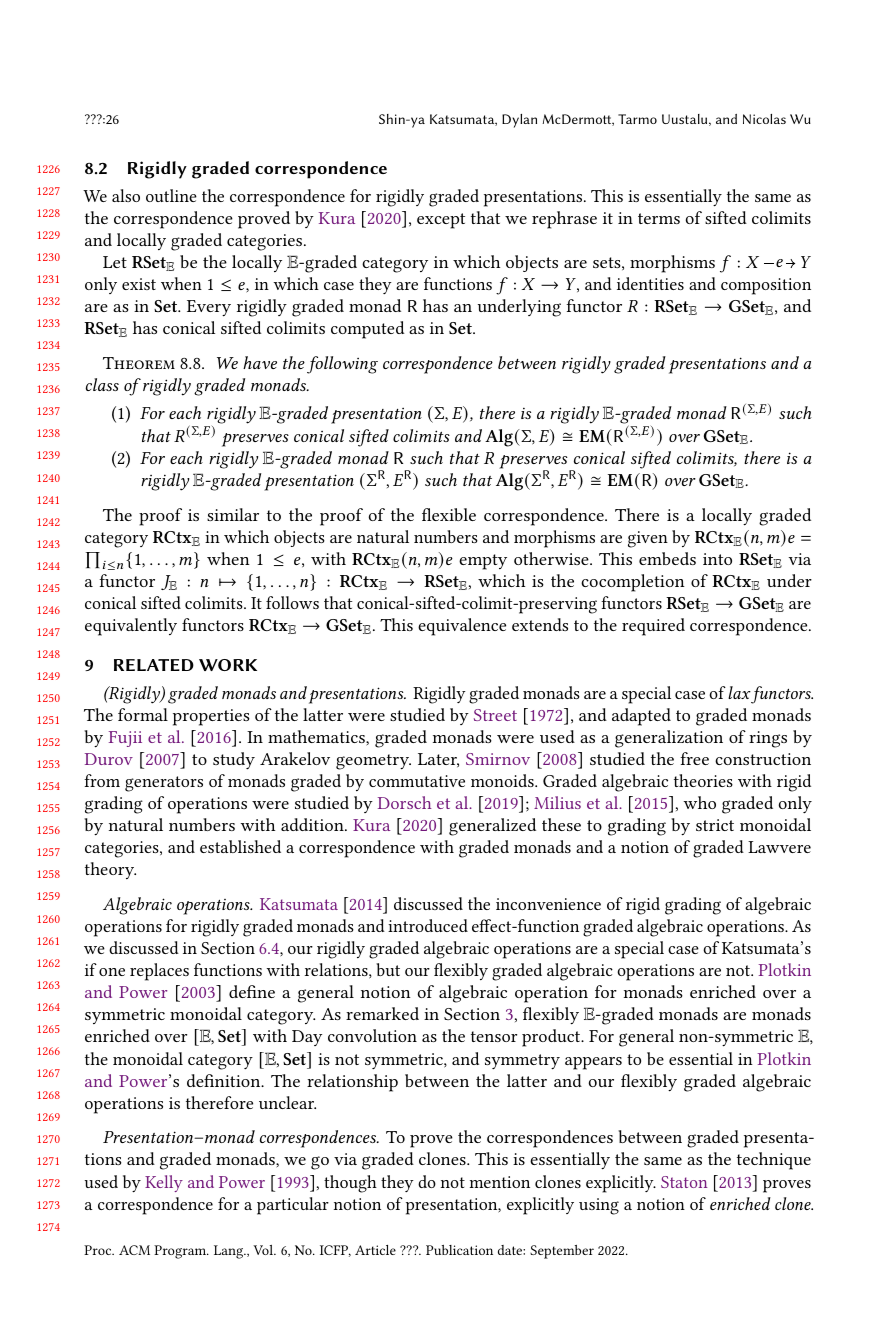 The width and height of the image is (896, 1328). I want to click on Nicolas, so click(764, 119).
